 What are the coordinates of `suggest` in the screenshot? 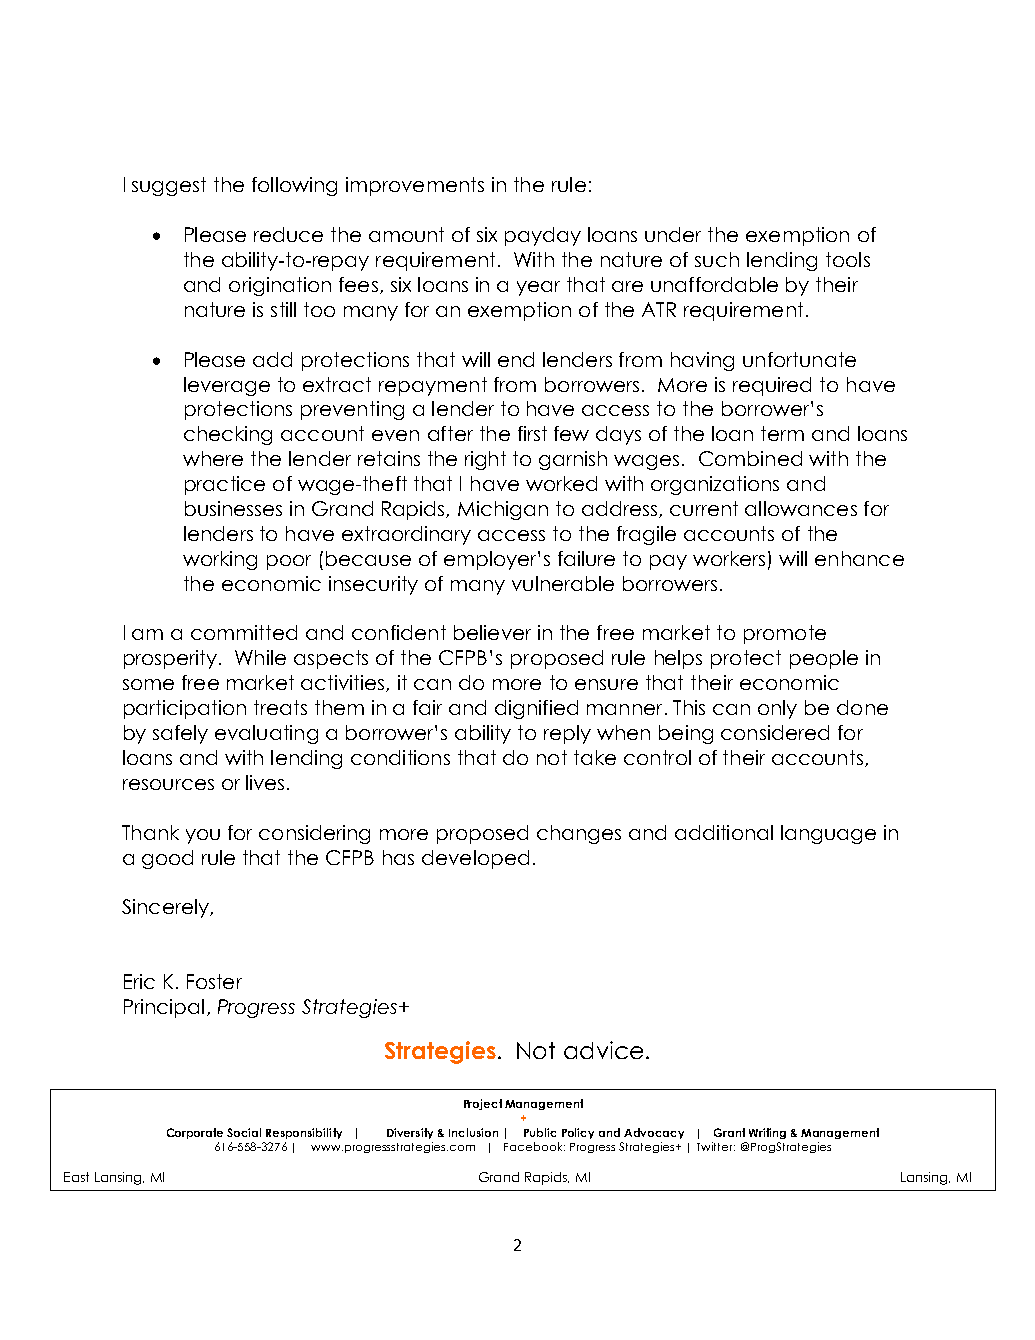 It's located at (169, 186).
